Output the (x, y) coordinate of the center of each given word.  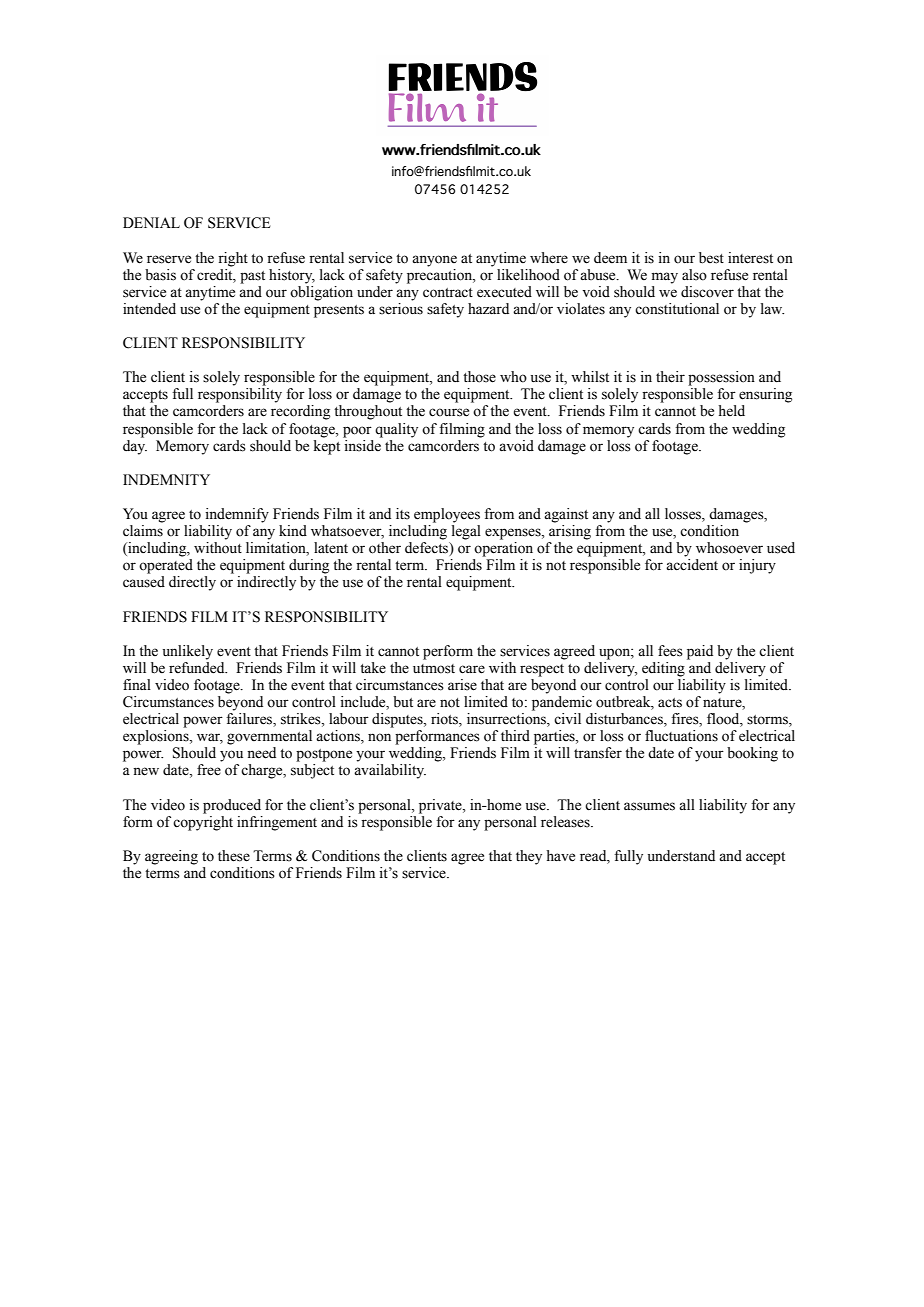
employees (447, 515)
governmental (269, 737)
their (670, 377)
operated (166, 566)
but (403, 701)
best (711, 258)
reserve (169, 259)
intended (149, 309)
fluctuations (681, 736)
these (234, 856)
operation (503, 549)
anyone (434, 261)
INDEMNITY (166, 479)
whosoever (729, 548)
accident (692, 565)
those (479, 377)
